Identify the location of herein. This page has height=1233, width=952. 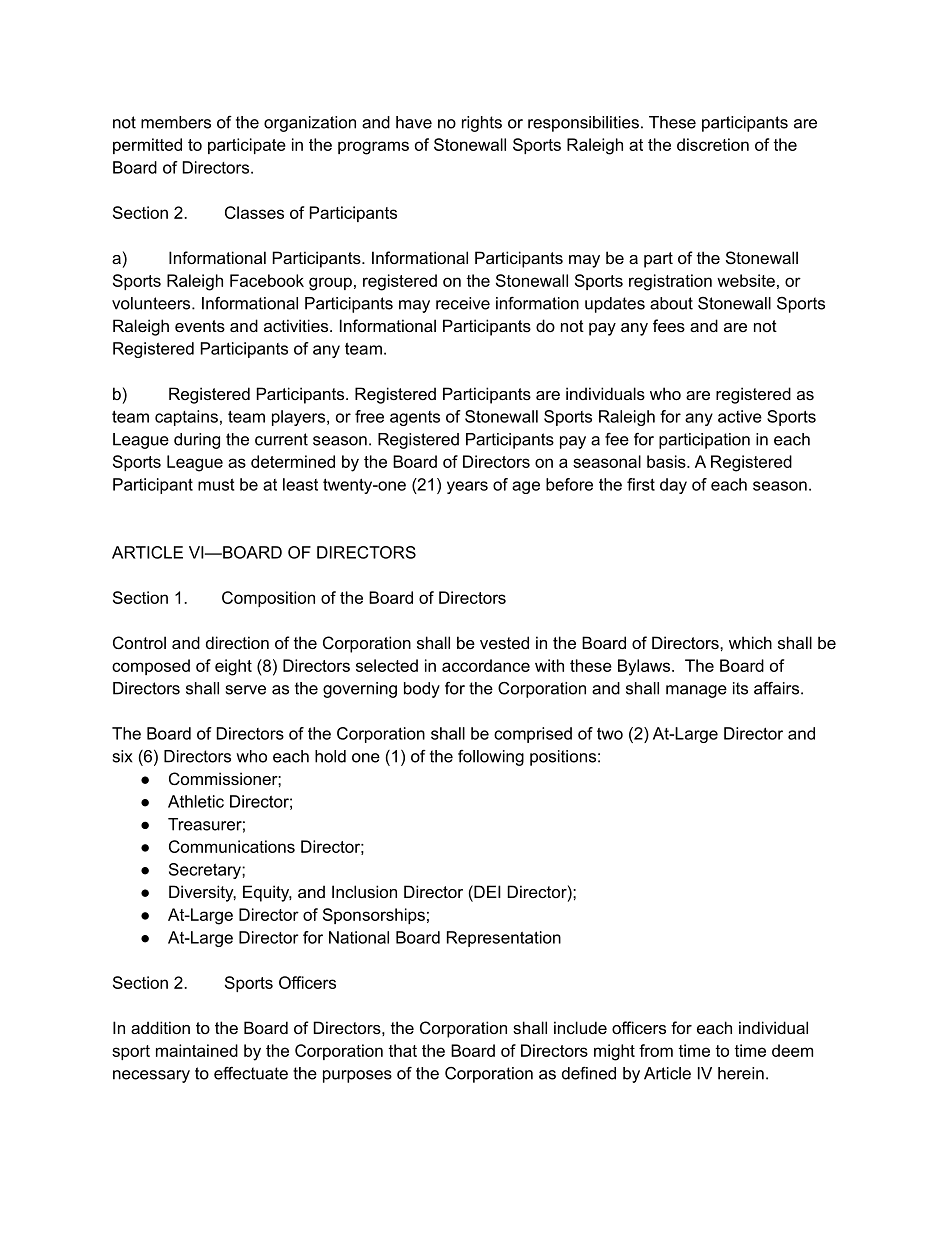
(741, 1073).
